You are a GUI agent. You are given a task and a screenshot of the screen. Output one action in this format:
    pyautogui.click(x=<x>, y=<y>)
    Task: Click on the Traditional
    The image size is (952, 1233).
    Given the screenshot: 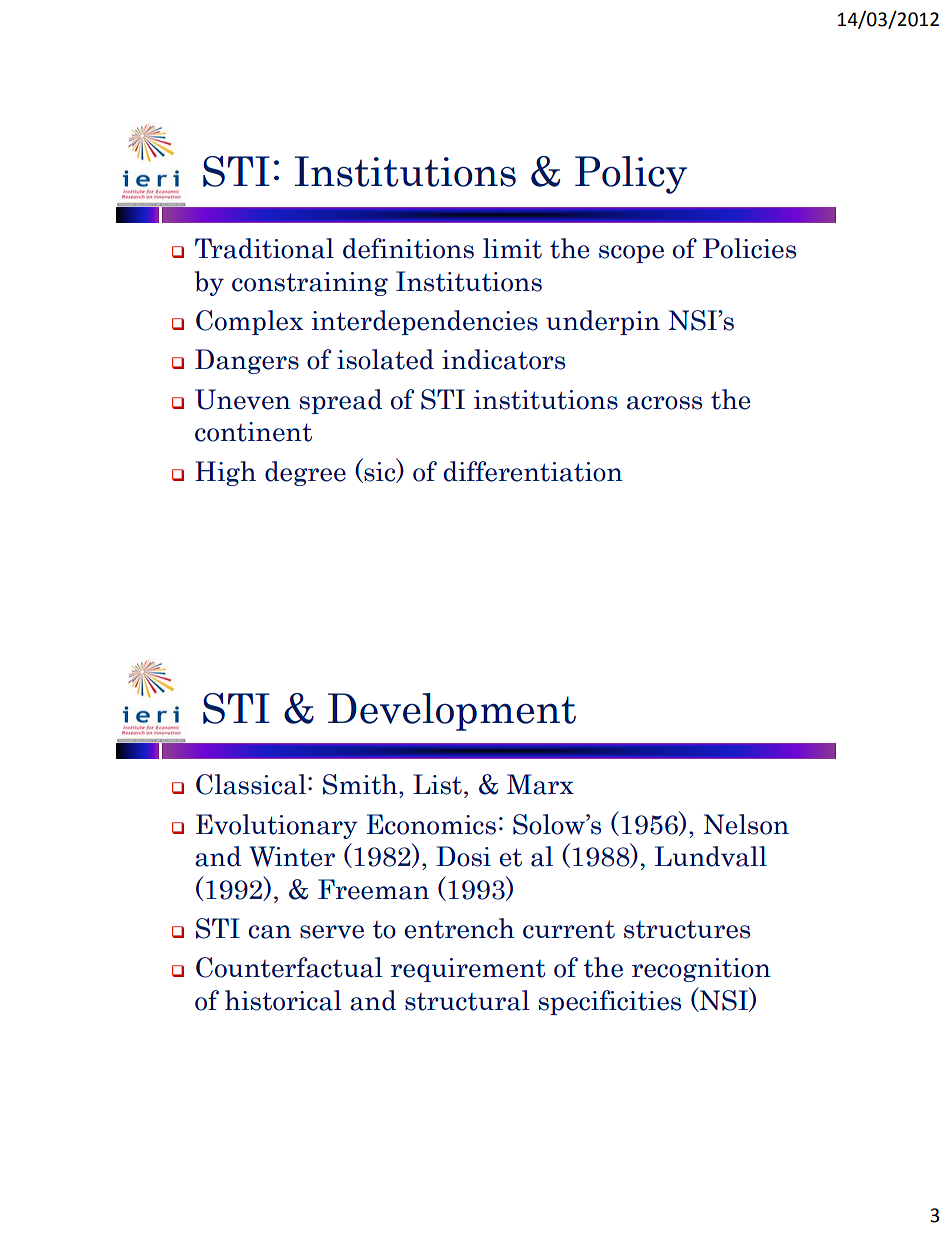 What is the action you would take?
    pyautogui.click(x=264, y=248)
